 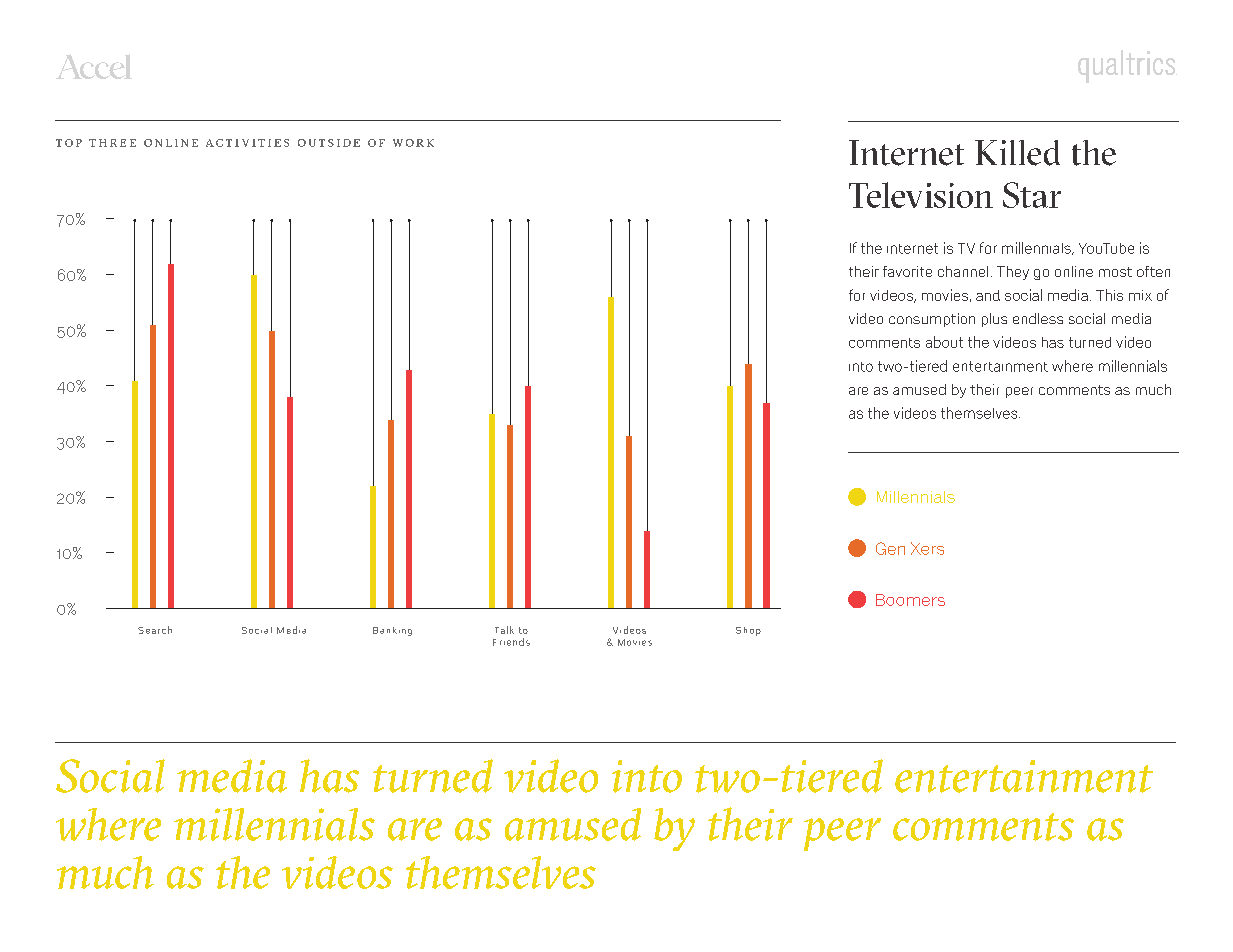 I want to click on TOP, so click(x=69, y=143).
